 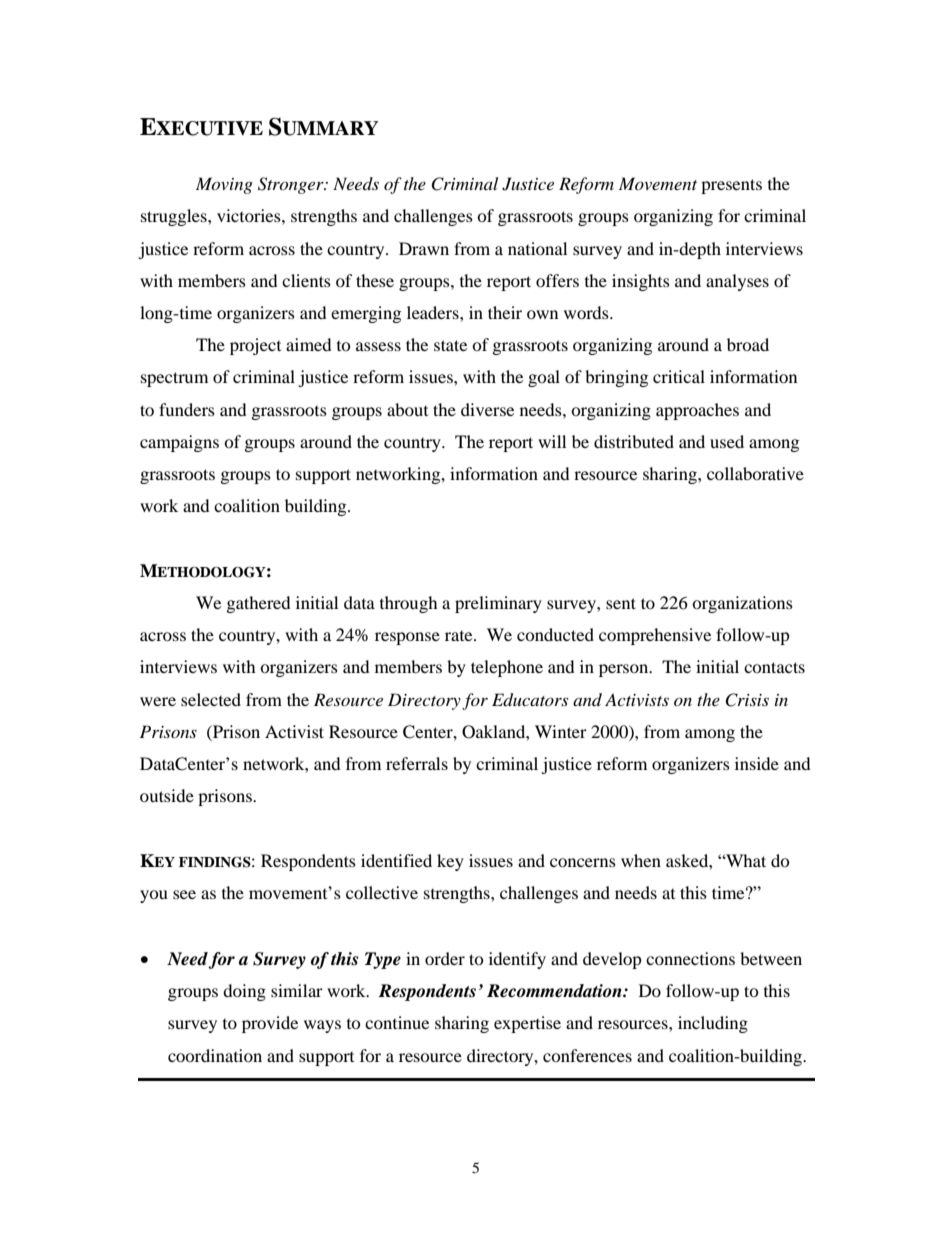 I want to click on funders, so click(x=187, y=409).
